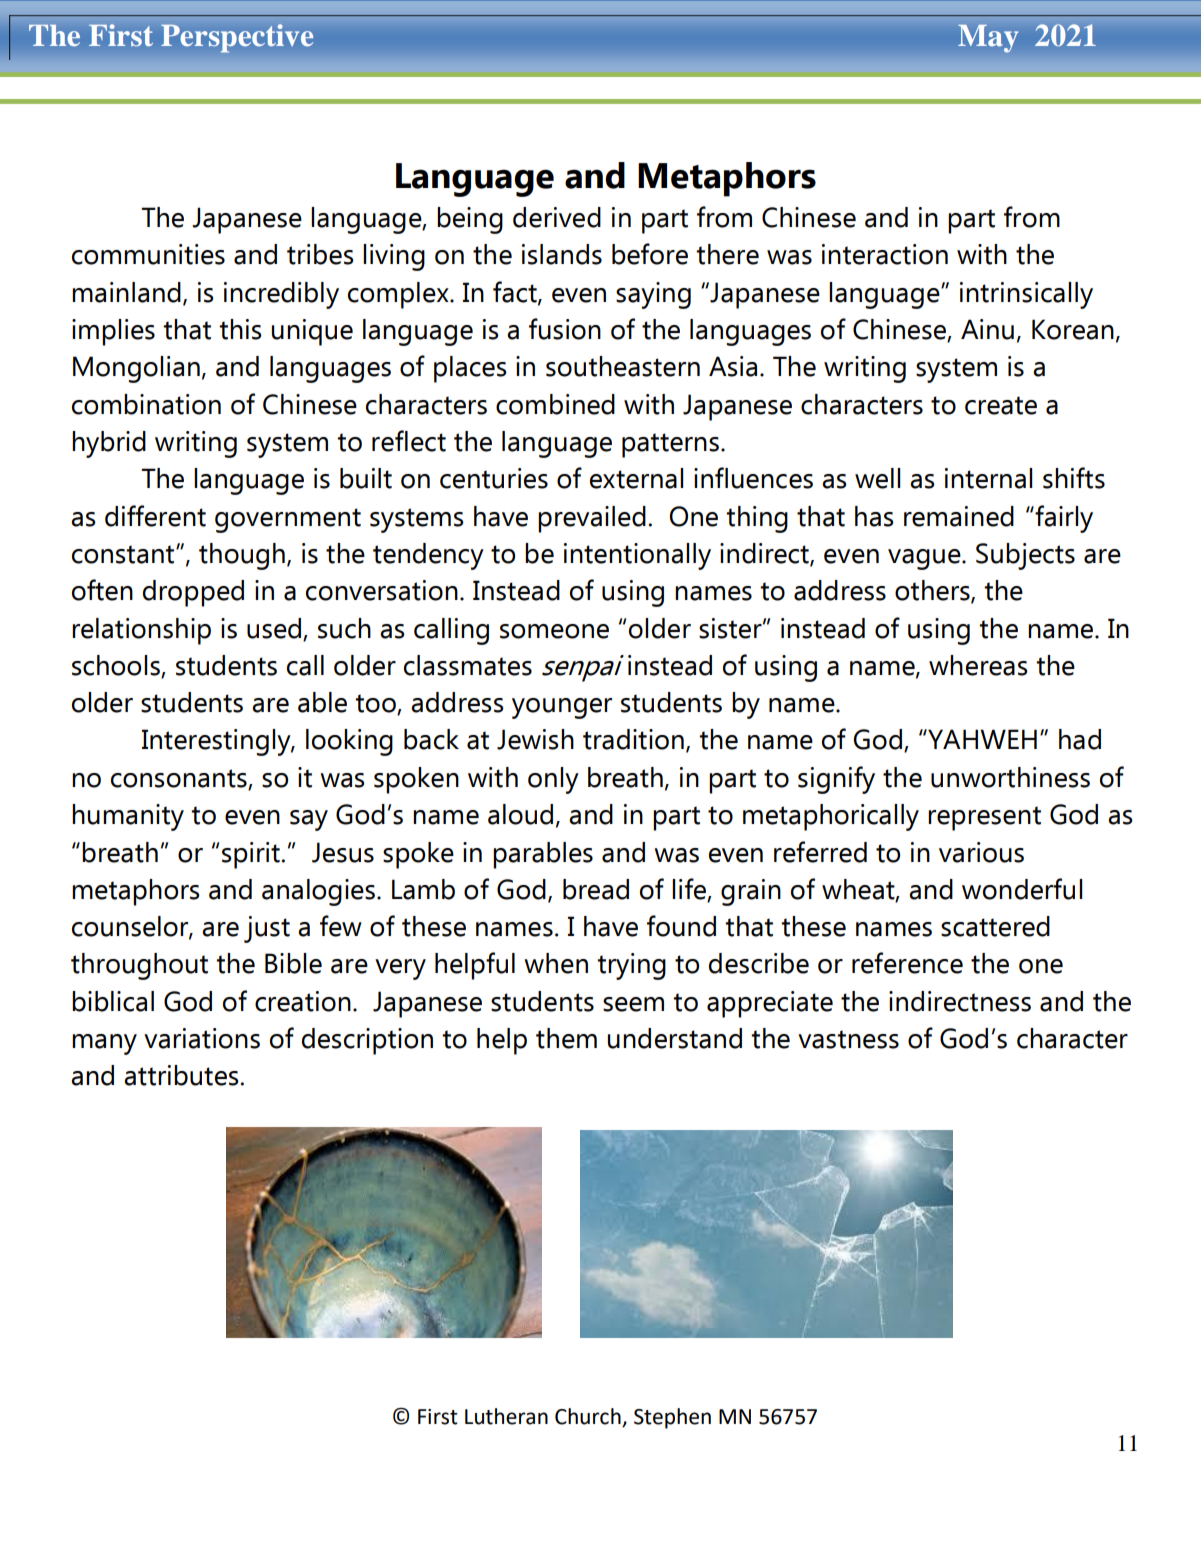  What do you see at coordinates (588, 1416) in the screenshot?
I see `Church` at bounding box center [588, 1416].
